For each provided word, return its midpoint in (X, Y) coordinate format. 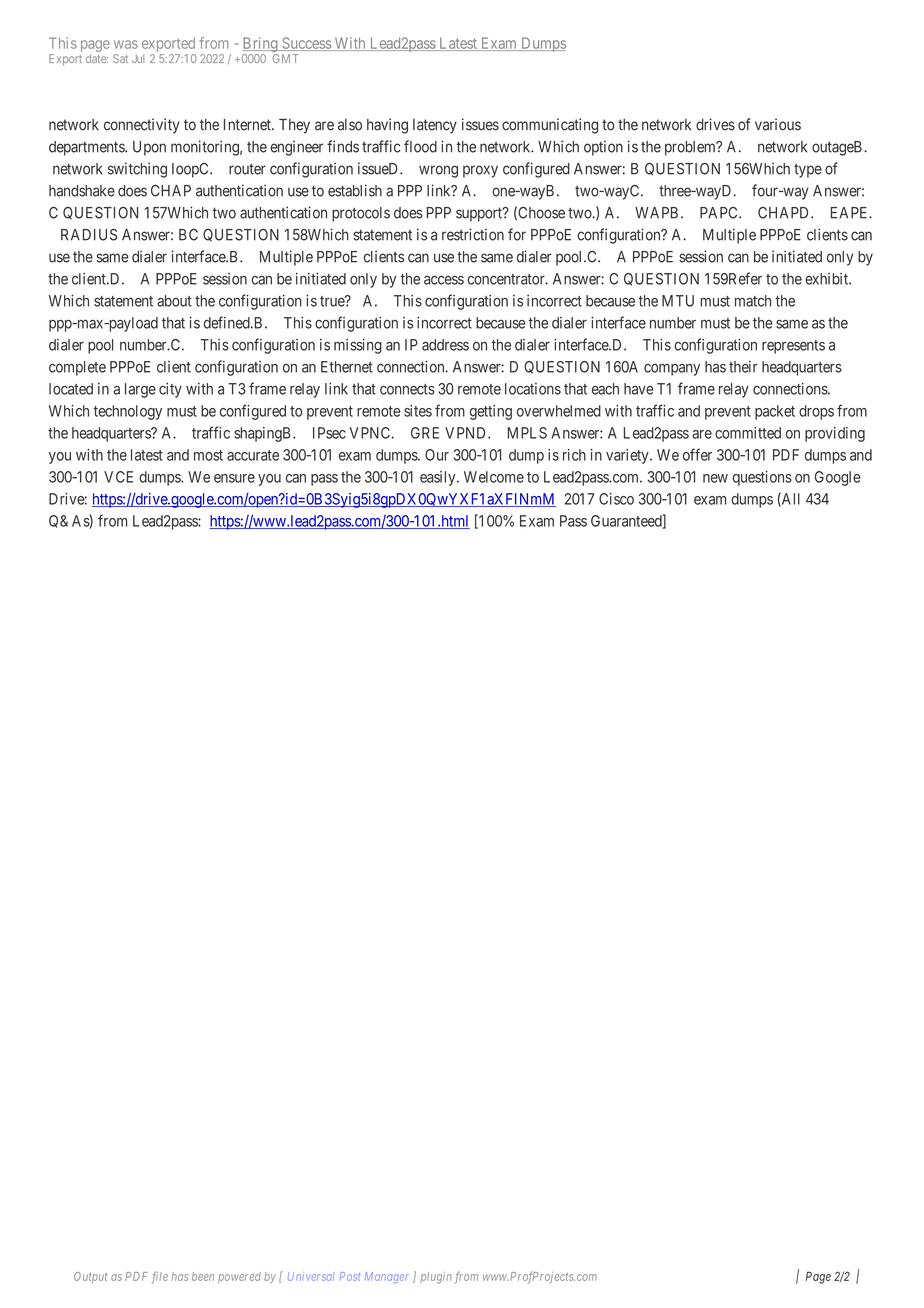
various (778, 124)
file (160, 1277)
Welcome (494, 477)
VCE (118, 477)
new (715, 478)
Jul (138, 58)
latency (435, 126)
